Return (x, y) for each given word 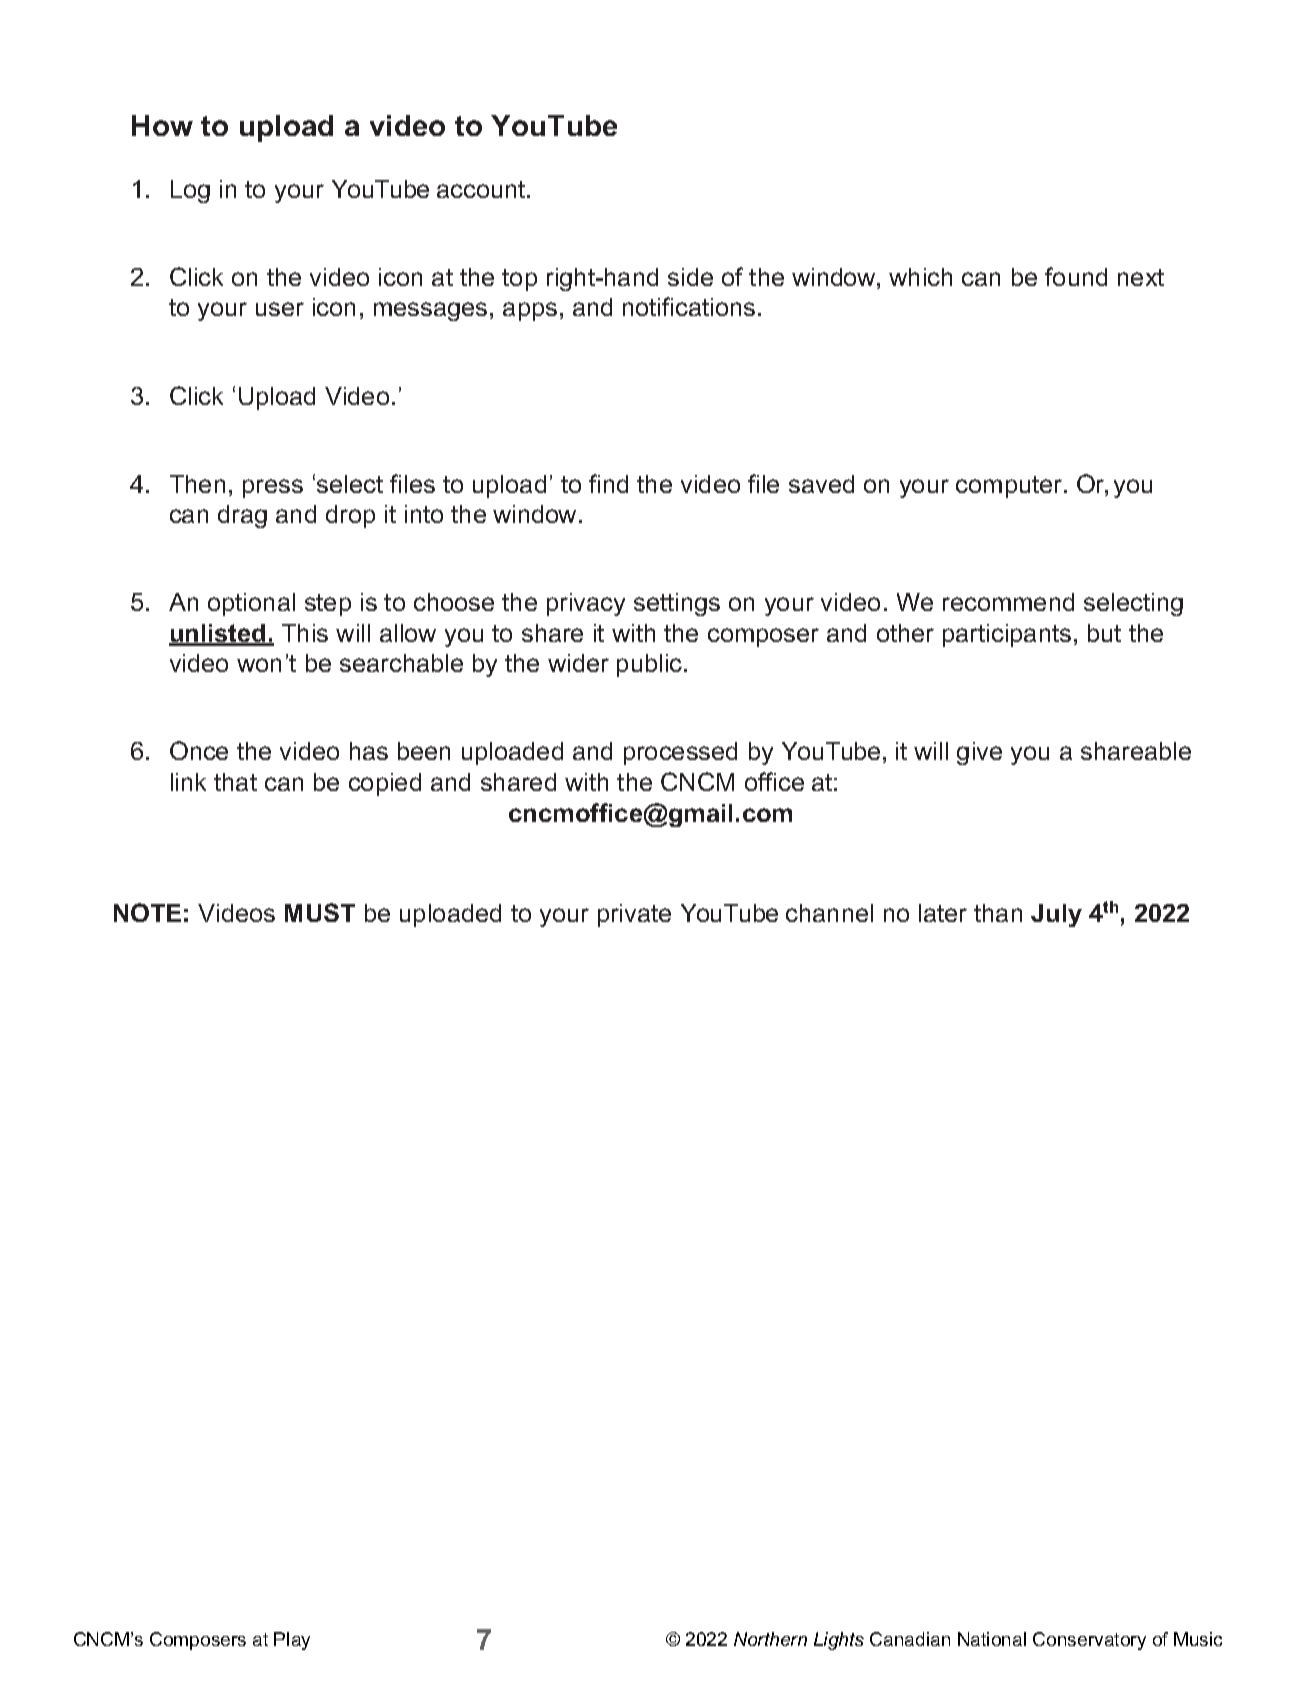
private (634, 915)
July (1056, 915)
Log (190, 191)
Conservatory (1089, 1641)
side (690, 277)
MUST (320, 912)
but (1104, 633)
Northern (770, 1639)
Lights (839, 1641)
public (651, 665)
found (1076, 276)
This (305, 633)
